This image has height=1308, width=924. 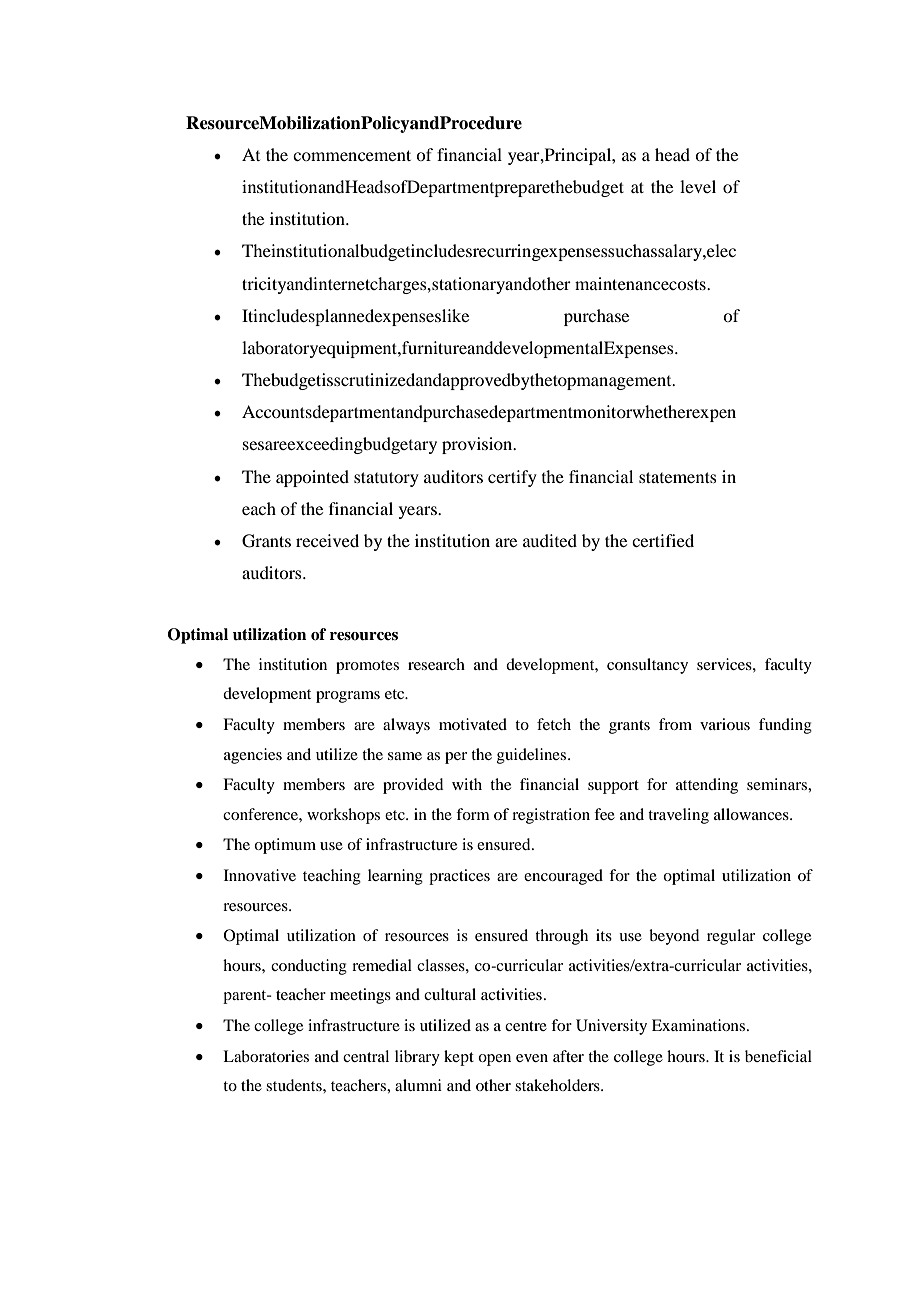 What do you see at coordinates (352, 155) in the image?
I see `commencement` at bounding box center [352, 155].
